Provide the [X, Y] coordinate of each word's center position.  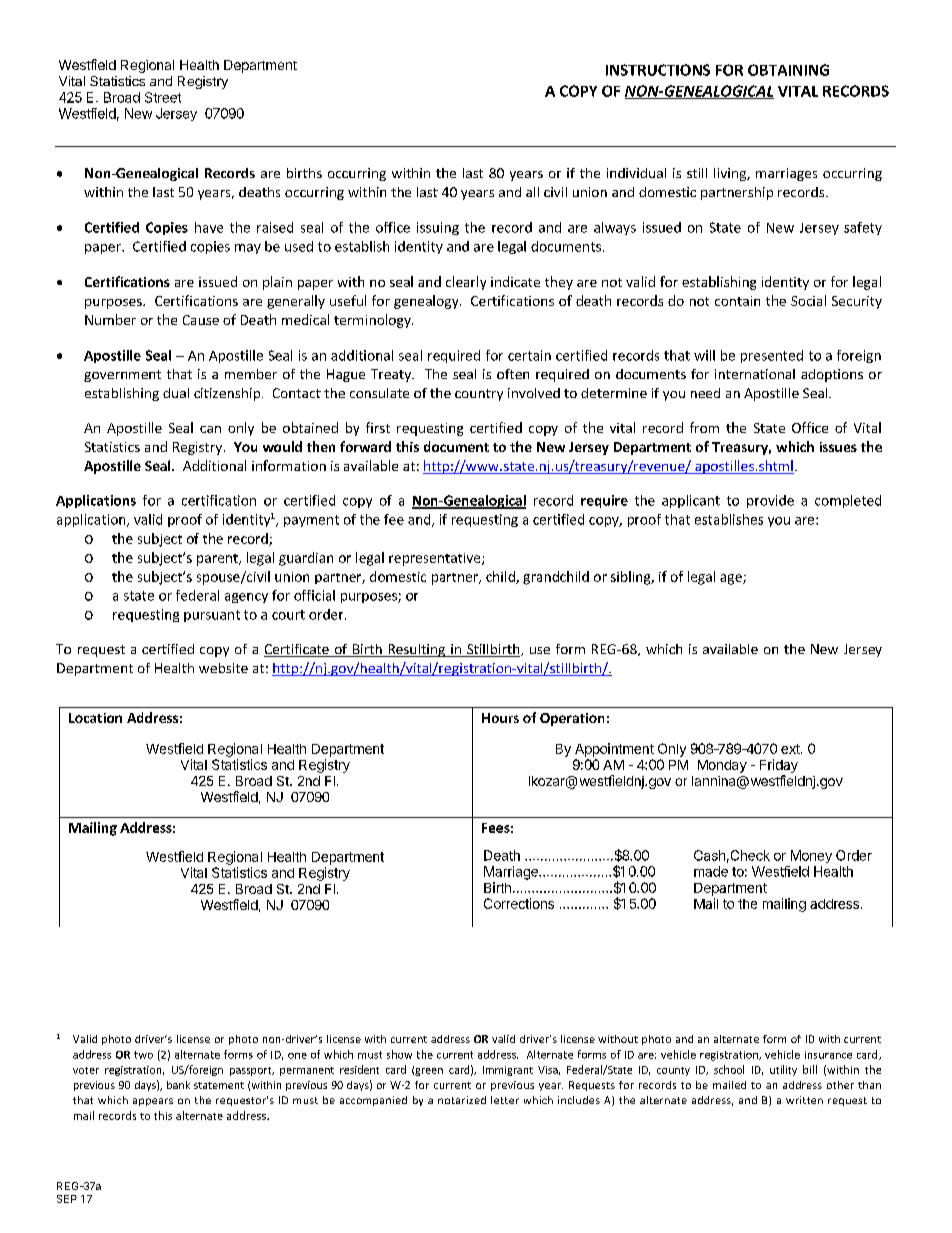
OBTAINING [788, 70]
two [143, 1055]
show [399, 1054]
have [209, 227]
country [479, 395]
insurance [828, 1055]
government [122, 376]
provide [770, 501]
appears [153, 1102]
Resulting [416, 650]
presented [772, 356]
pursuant [212, 616]
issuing [438, 228]
